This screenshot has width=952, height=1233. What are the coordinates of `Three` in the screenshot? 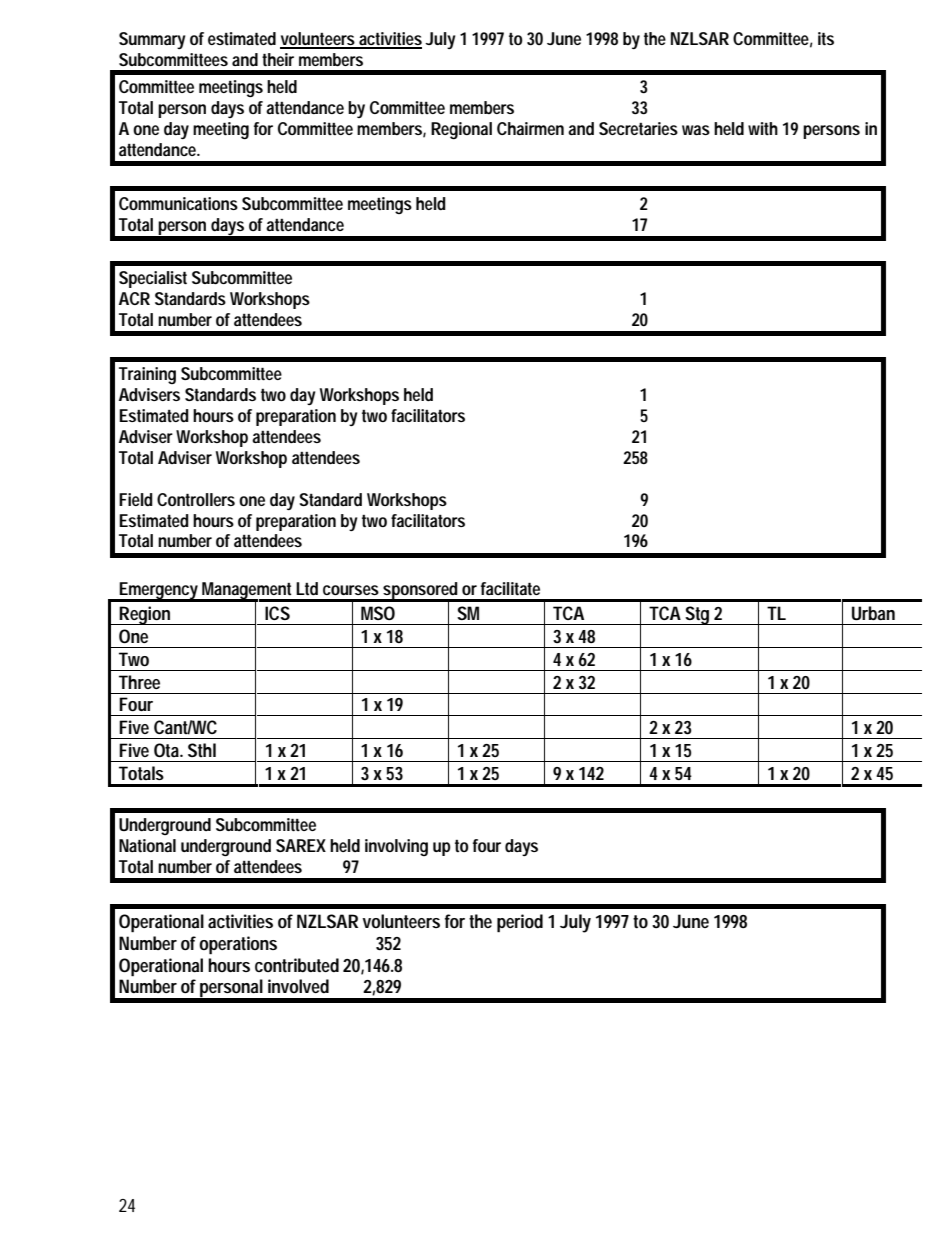 It's located at (139, 682).
